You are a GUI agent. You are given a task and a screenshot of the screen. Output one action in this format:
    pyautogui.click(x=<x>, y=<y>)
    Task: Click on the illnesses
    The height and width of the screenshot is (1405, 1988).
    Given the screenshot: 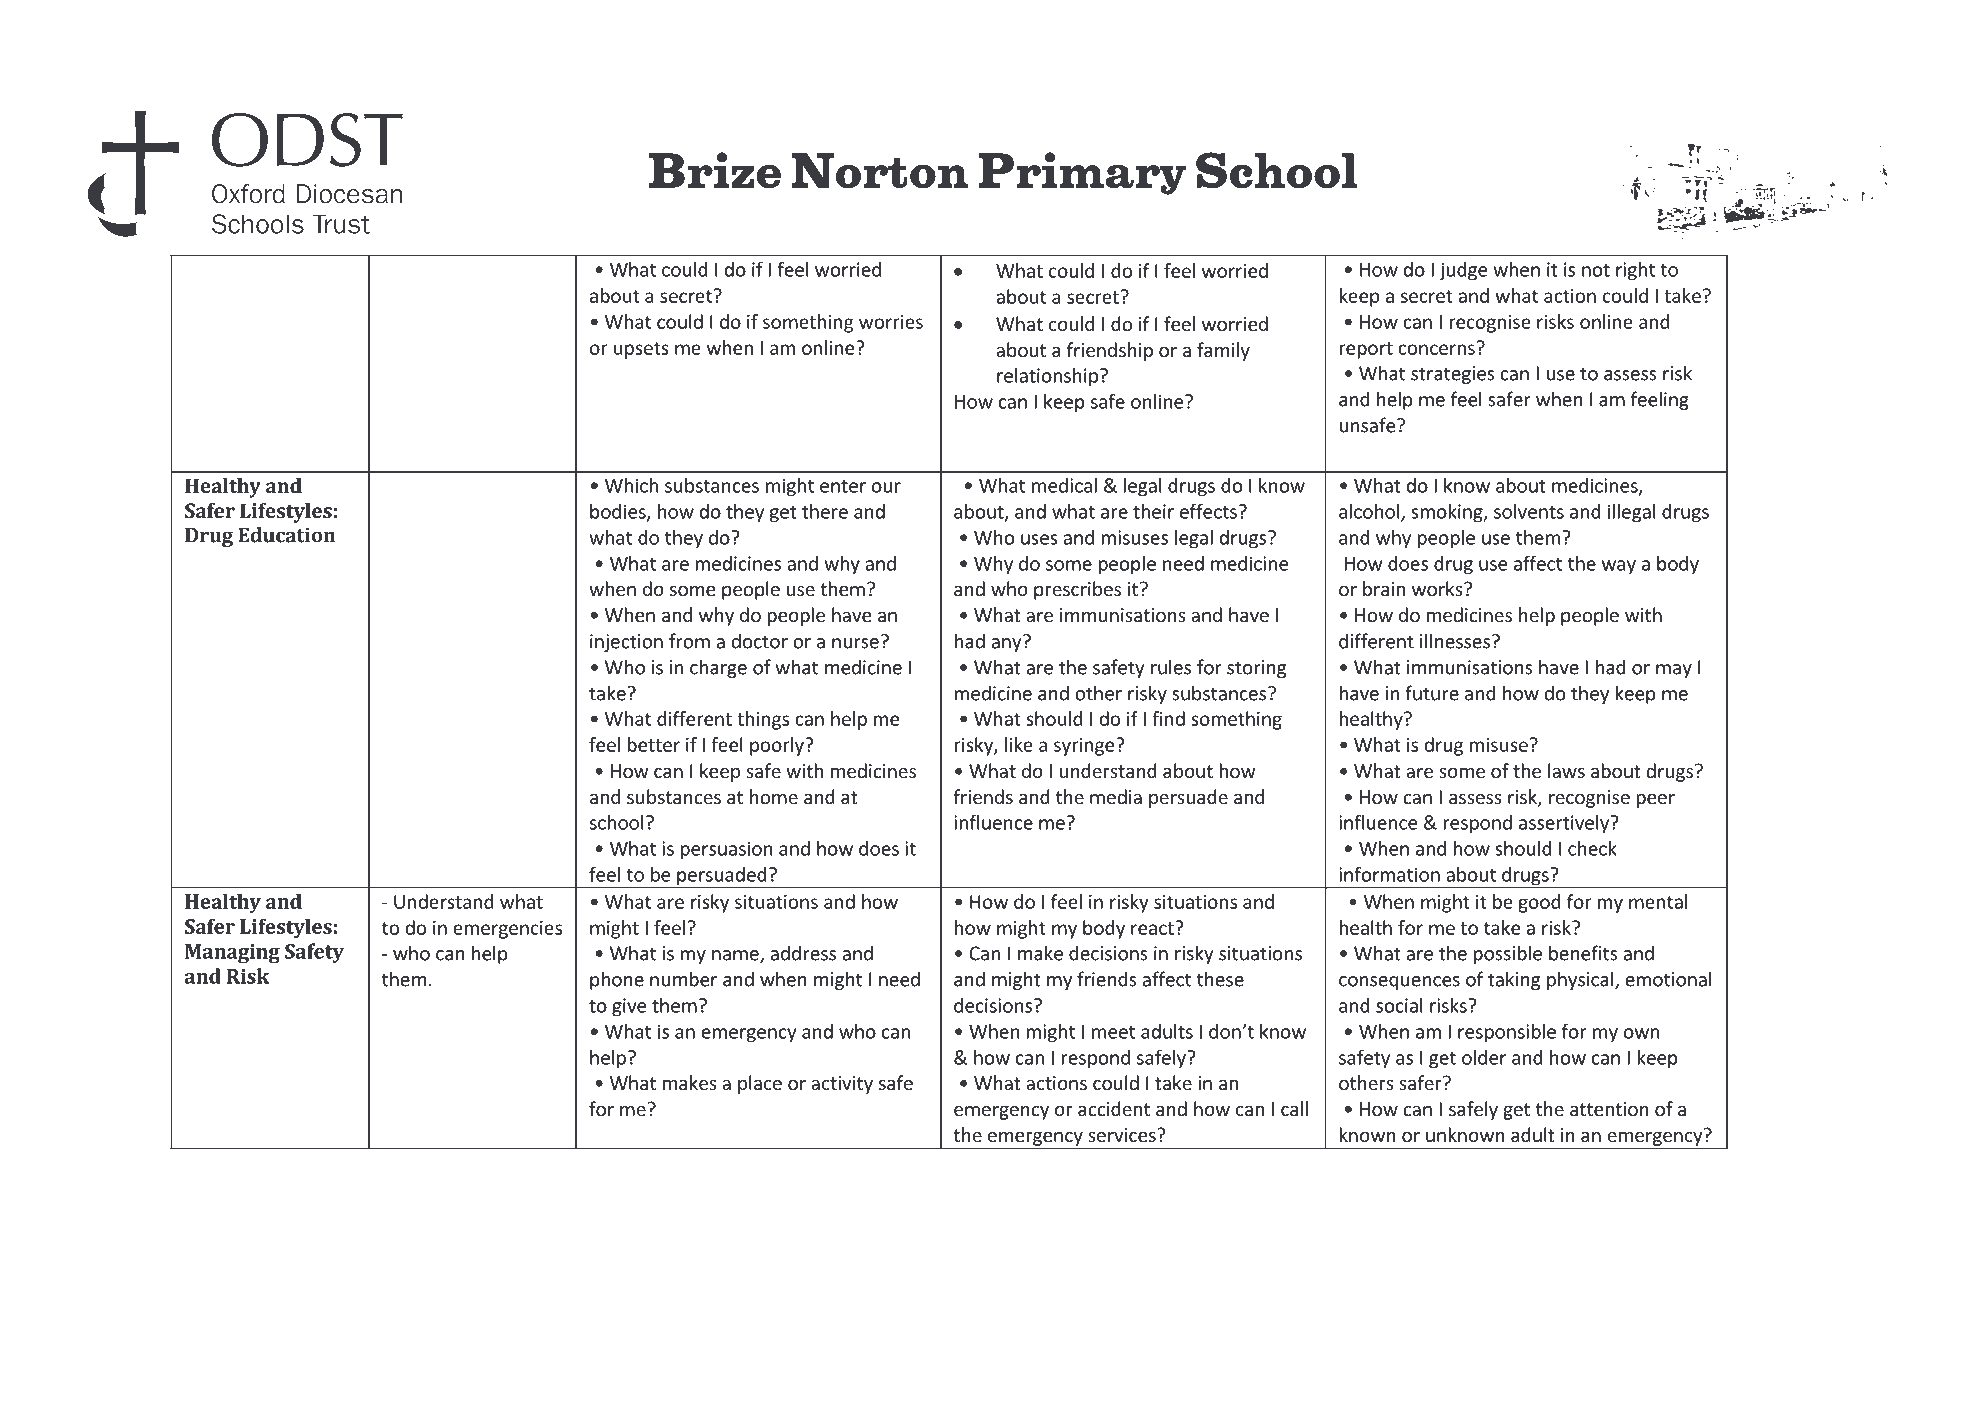 What is the action you would take?
    pyautogui.click(x=1455, y=641)
